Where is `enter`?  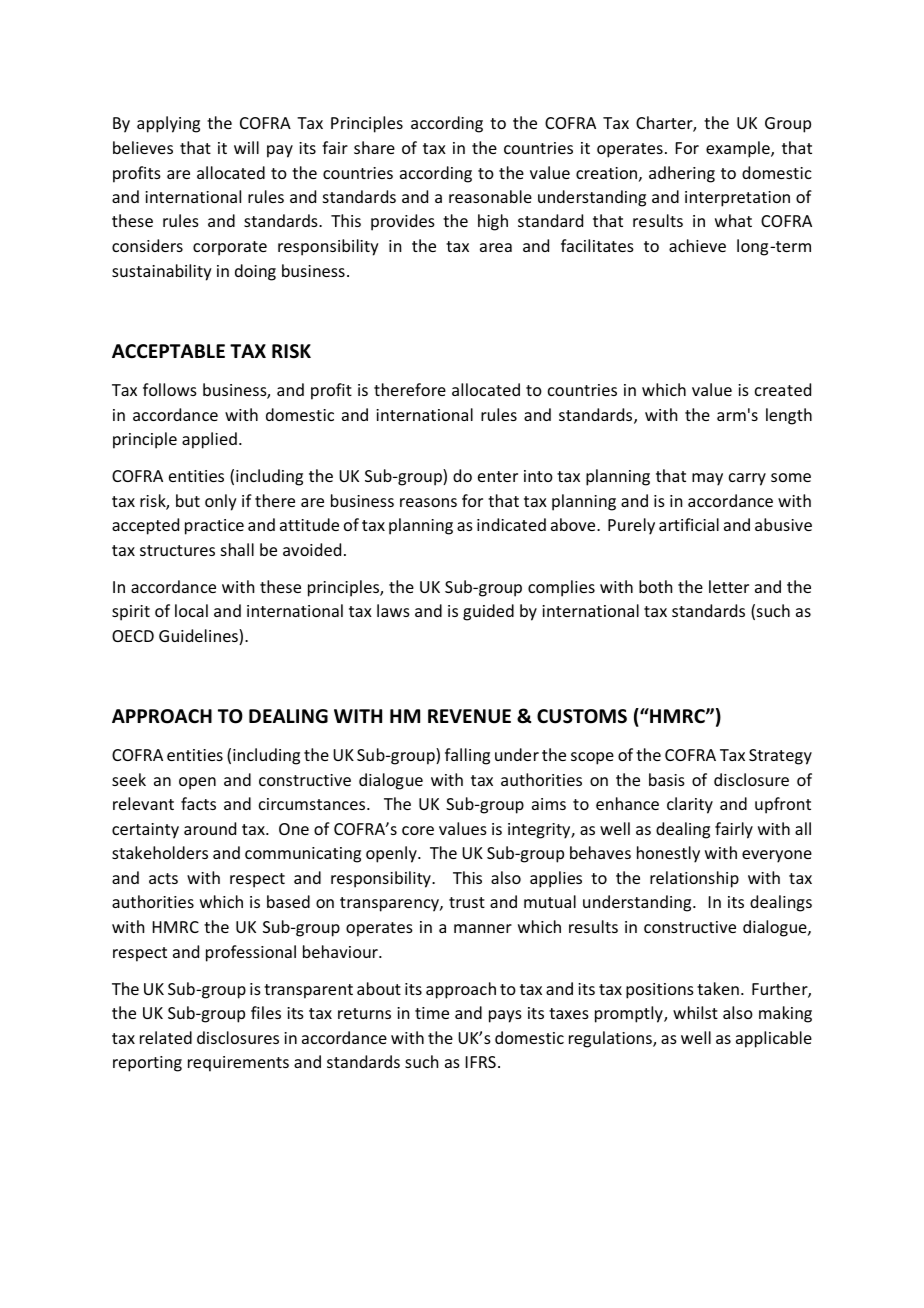
enter is located at coordinates (498, 476).
